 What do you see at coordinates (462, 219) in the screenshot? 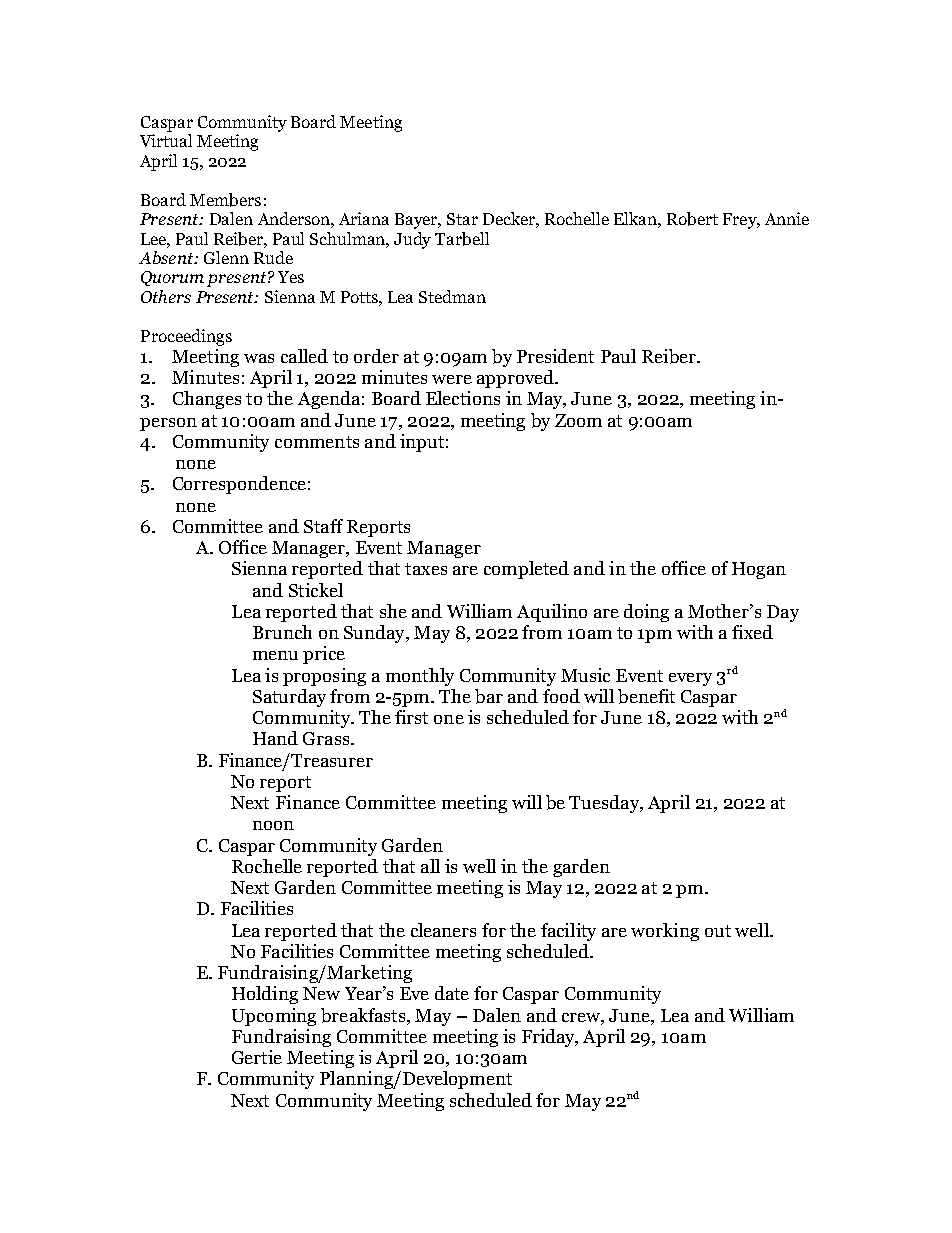
I see `Star` at bounding box center [462, 219].
